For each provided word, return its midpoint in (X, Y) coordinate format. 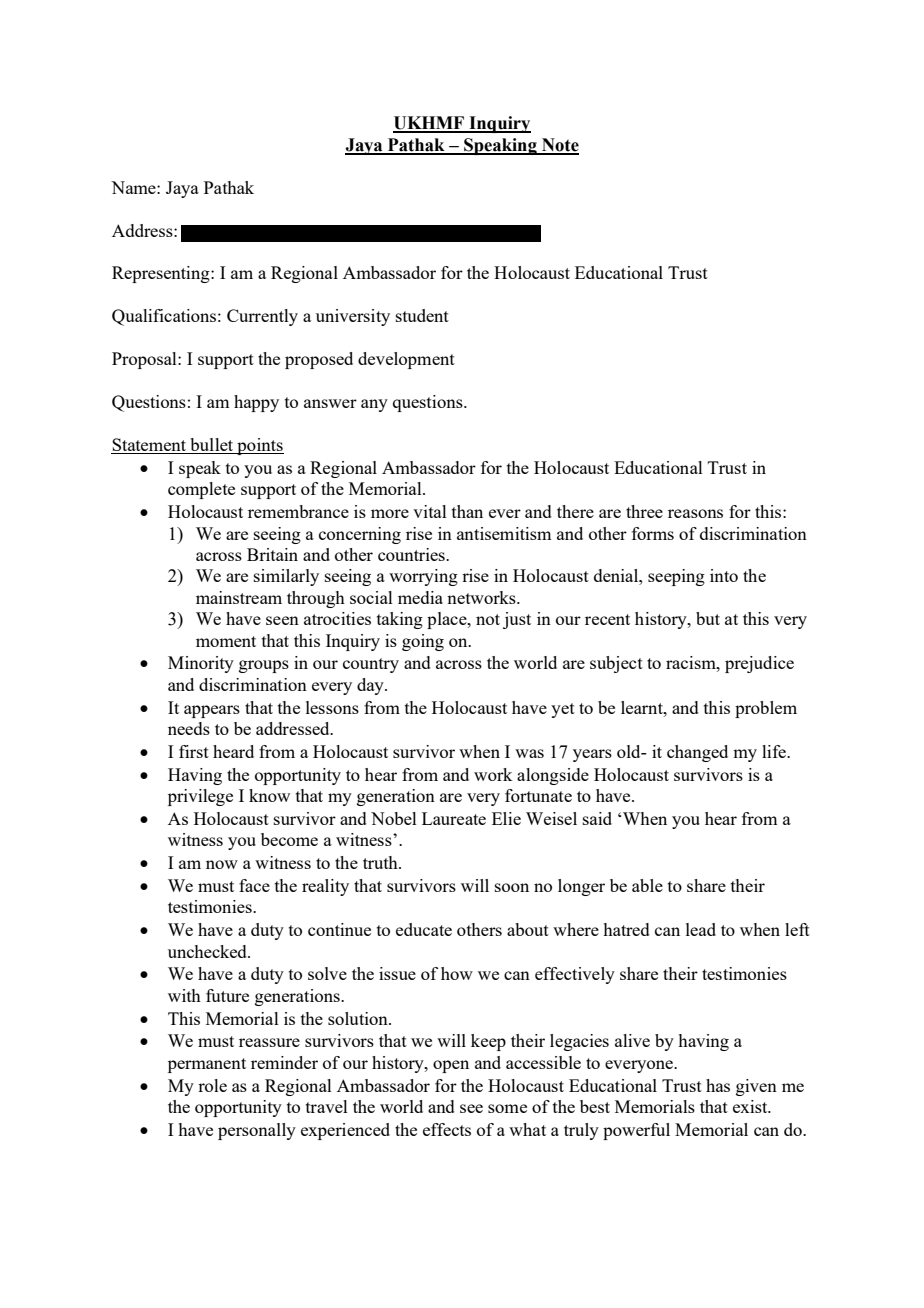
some (507, 1108)
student (422, 315)
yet (563, 710)
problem (766, 709)
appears (212, 711)
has (718, 1085)
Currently (262, 317)
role (212, 1085)
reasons (695, 513)
